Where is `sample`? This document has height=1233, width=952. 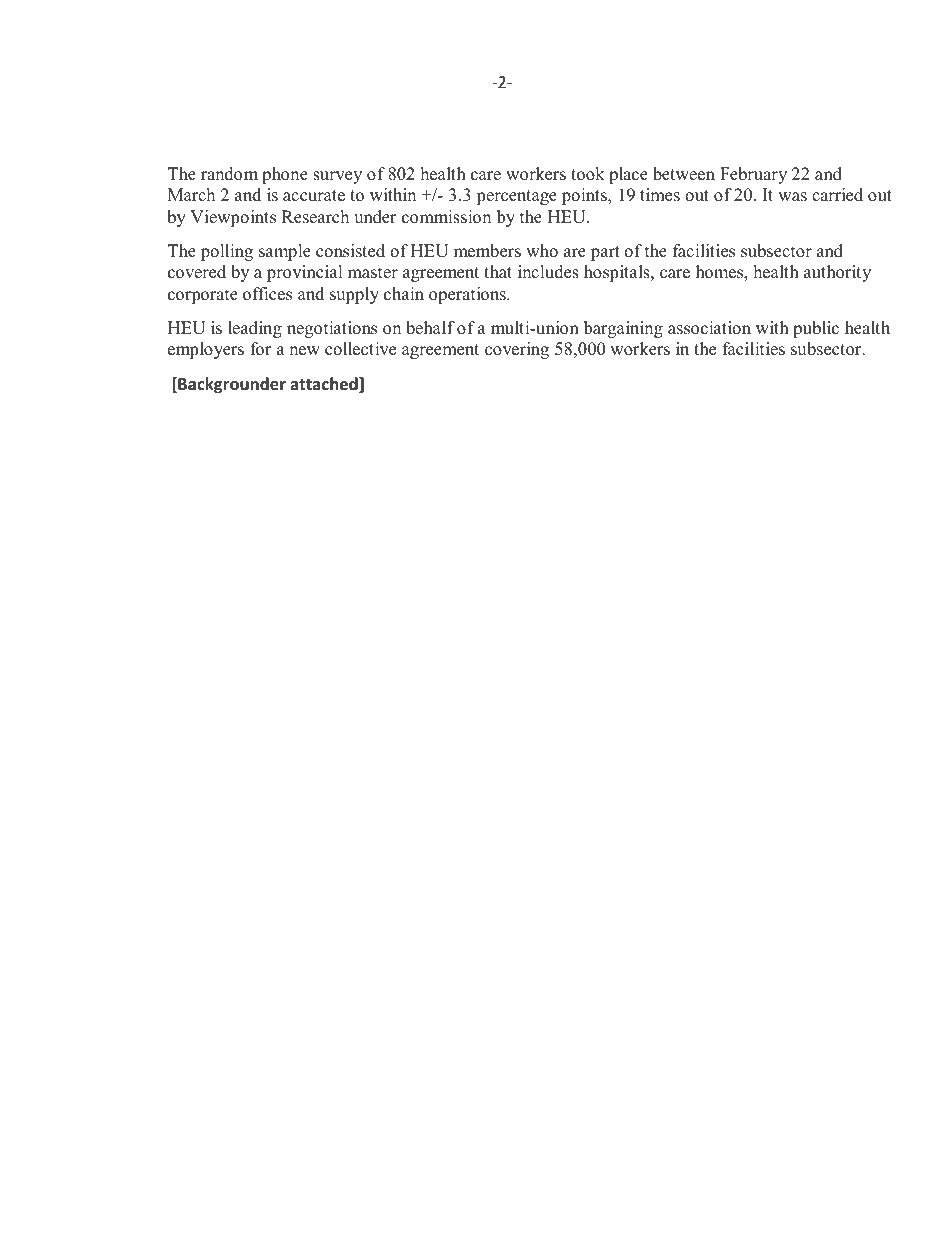
sample is located at coordinates (285, 252).
